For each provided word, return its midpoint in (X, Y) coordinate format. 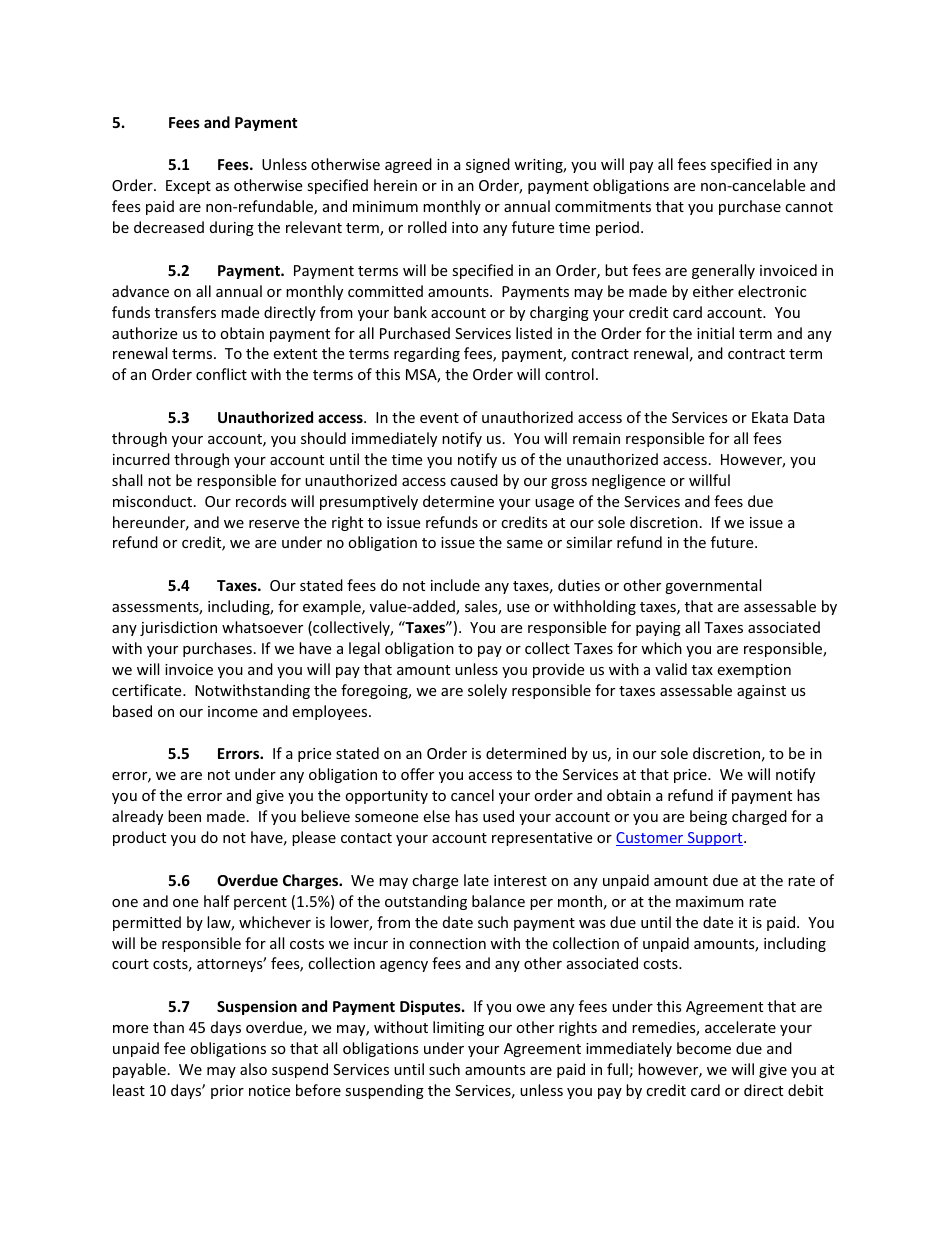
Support (715, 839)
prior (227, 1092)
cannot (809, 207)
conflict (221, 374)
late (476, 880)
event (439, 418)
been (184, 816)
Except (188, 187)
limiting (458, 1028)
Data (809, 417)
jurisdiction (178, 628)
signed (488, 165)
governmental (713, 586)
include (455, 585)
